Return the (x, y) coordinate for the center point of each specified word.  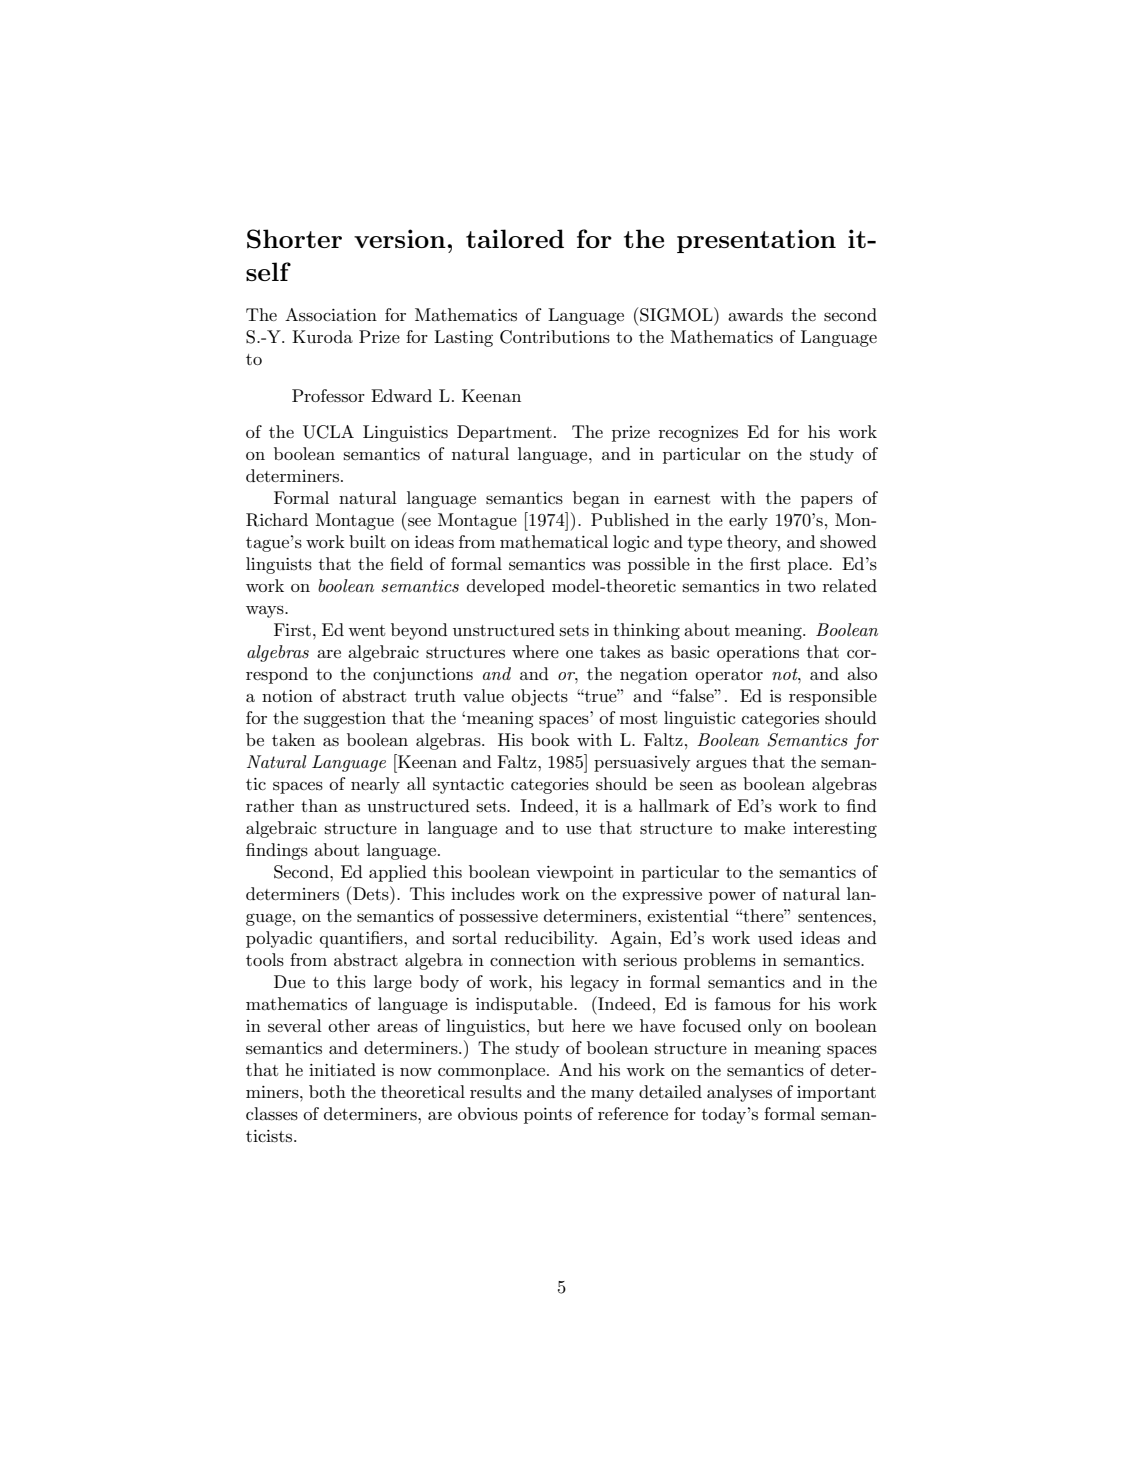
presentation (756, 241)
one (579, 654)
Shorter (294, 239)
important (836, 1094)
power (732, 898)
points (548, 1116)
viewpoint (574, 874)
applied (398, 873)
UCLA (328, 432)
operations (758, 654)
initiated (342, 1069)
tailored (515, 238)
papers (827, 502)
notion (287, 696)
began (596, 499)
